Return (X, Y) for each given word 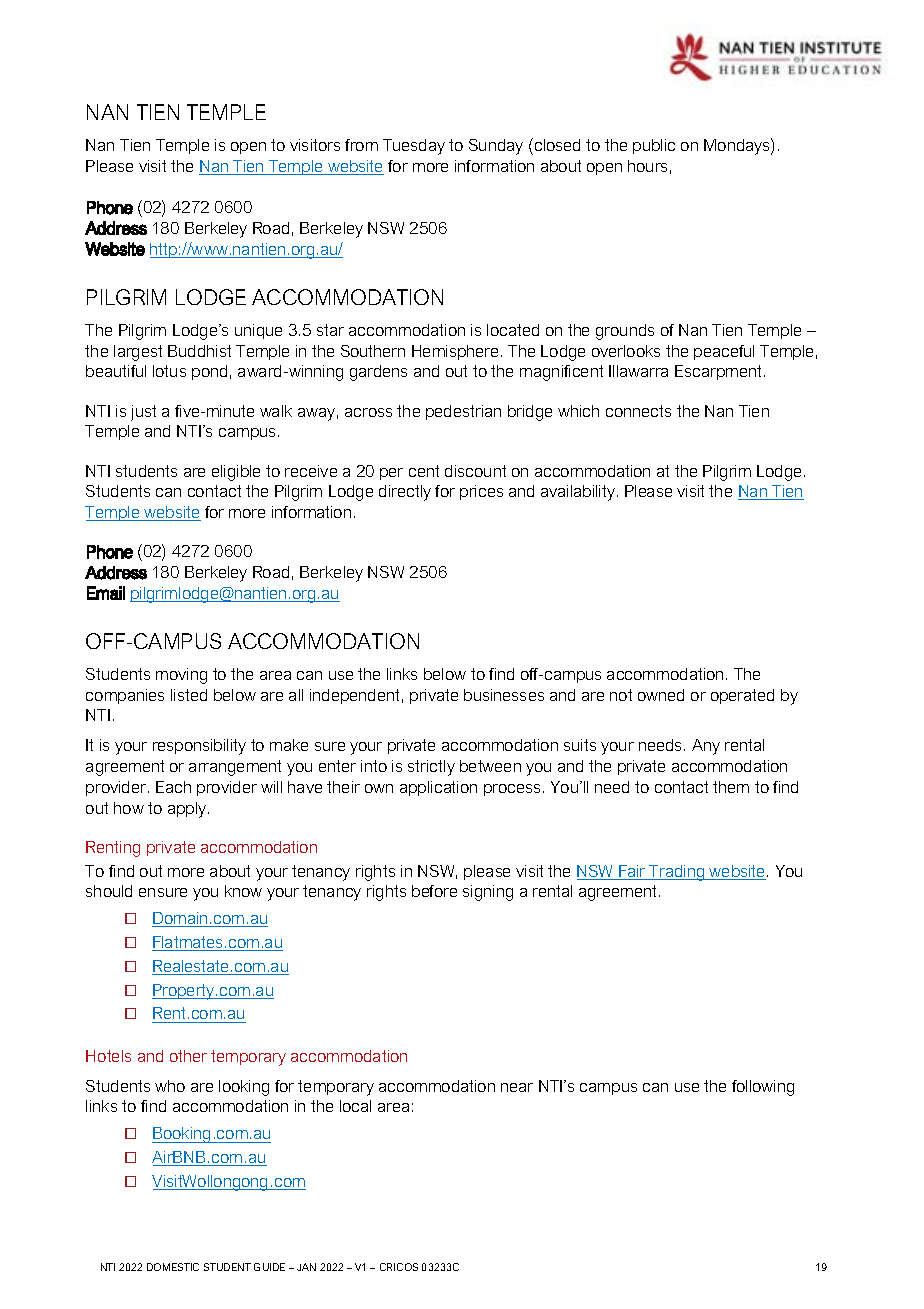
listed (189, 695)
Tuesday (414, 147)
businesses (504, 695)
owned (661, 695)
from (361, 145)
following (763, 1088)
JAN (306, 1267)
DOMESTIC (173, 1267)
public (654, 146)
